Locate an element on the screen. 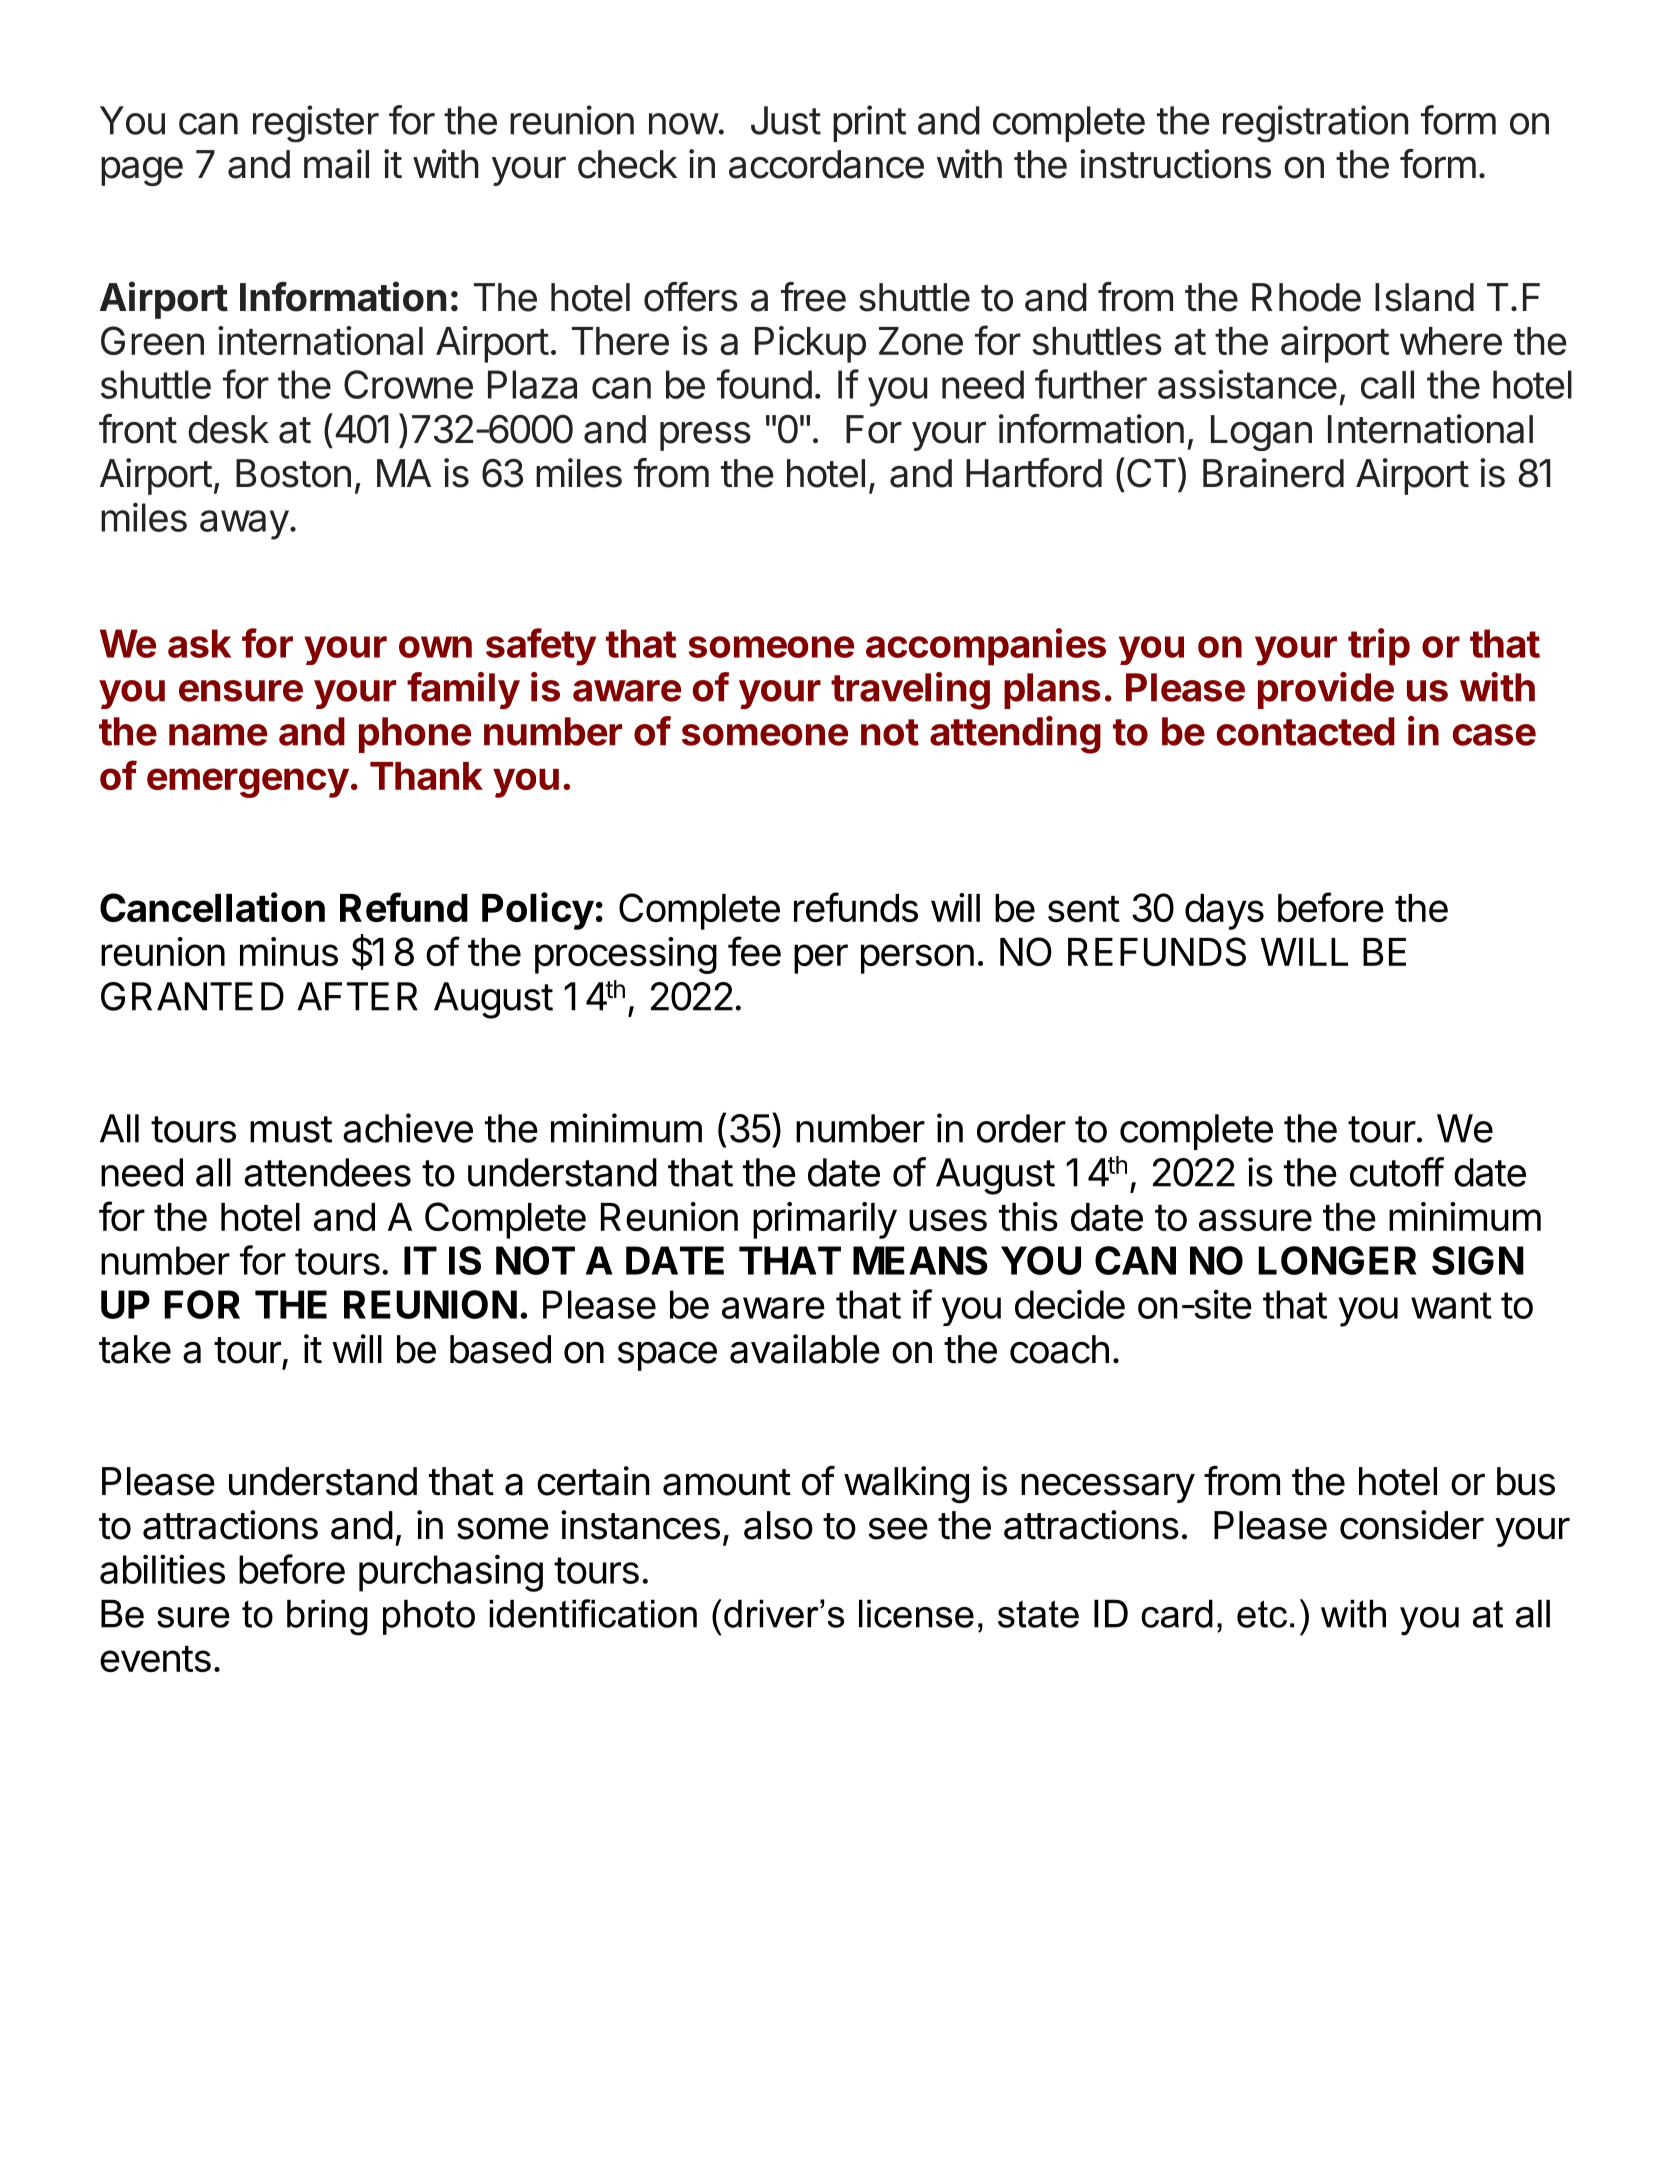  registration is located at coordinates (1315, 124).
